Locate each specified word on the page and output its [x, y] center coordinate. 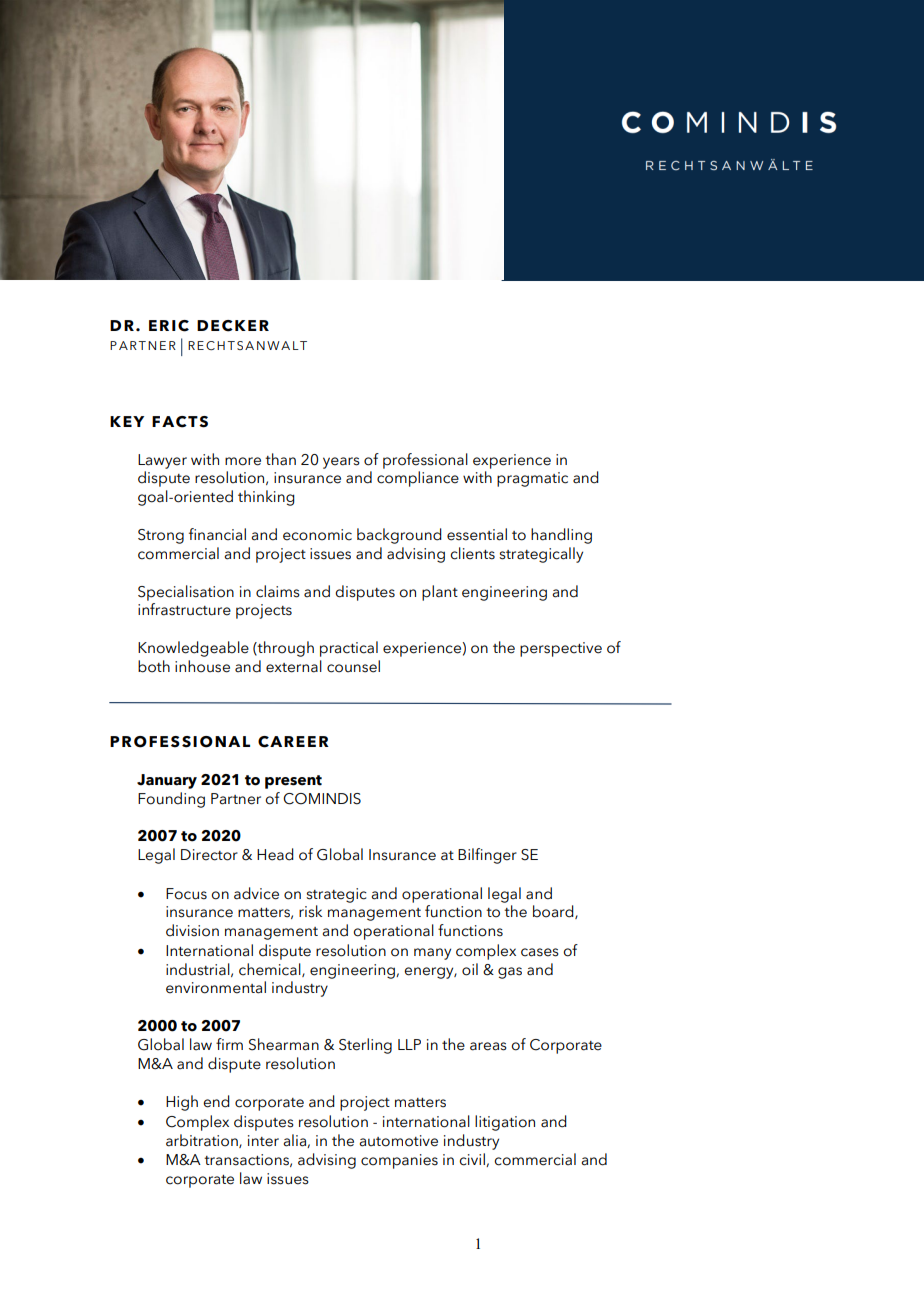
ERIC [169, 326]
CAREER [293, 742]
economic [317, 535]
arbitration [203, 1141]
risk [310, 911]
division [192, 930]
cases [540, 952]
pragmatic [532, 479]
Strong [161, 536]
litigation [505, 1123]
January [167, 781]
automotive [398, 1141]
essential [477, 534]
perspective [561, 649]
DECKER [233, 326]
